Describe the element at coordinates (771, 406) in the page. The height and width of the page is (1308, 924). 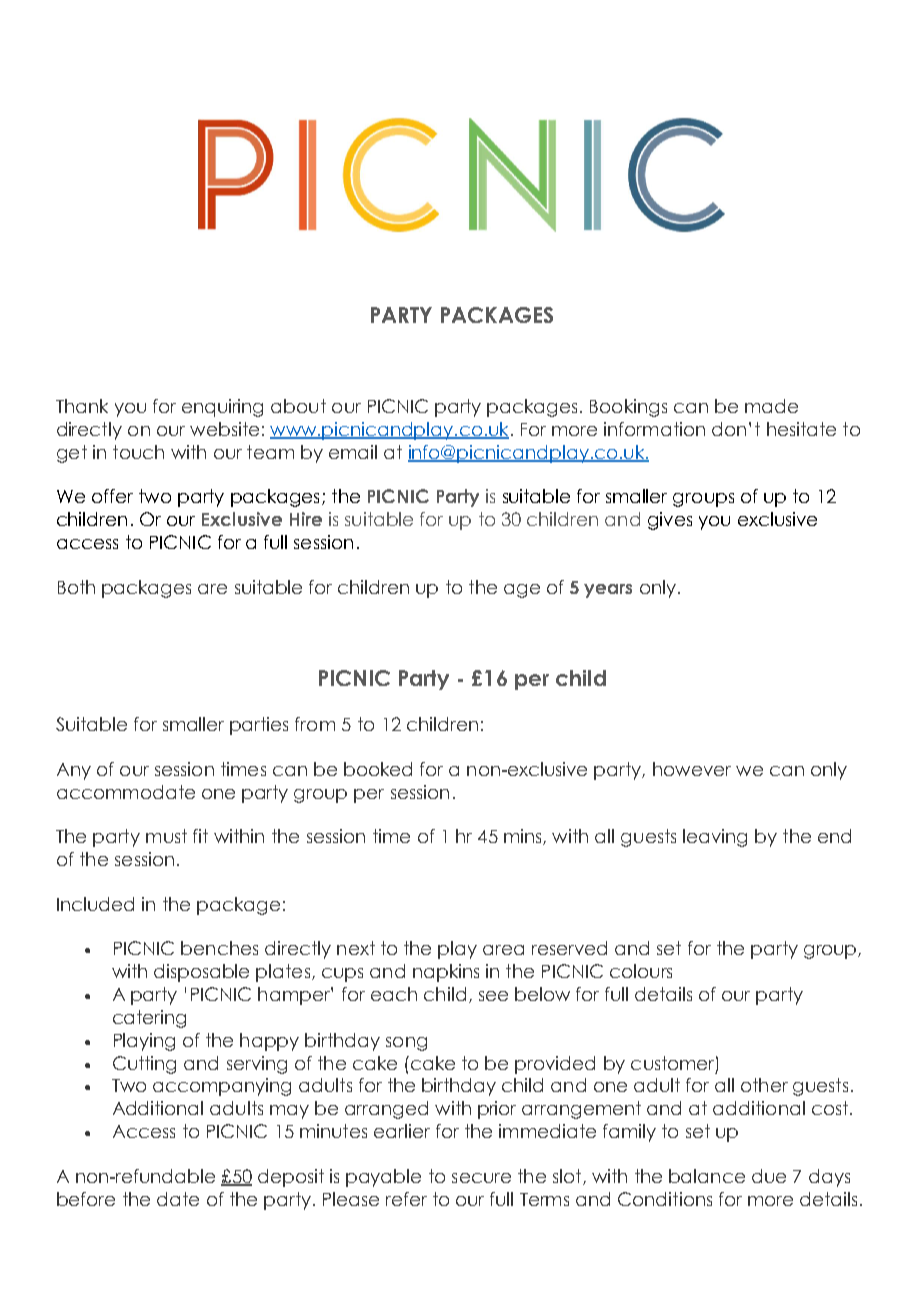
I see `made` at that location.
